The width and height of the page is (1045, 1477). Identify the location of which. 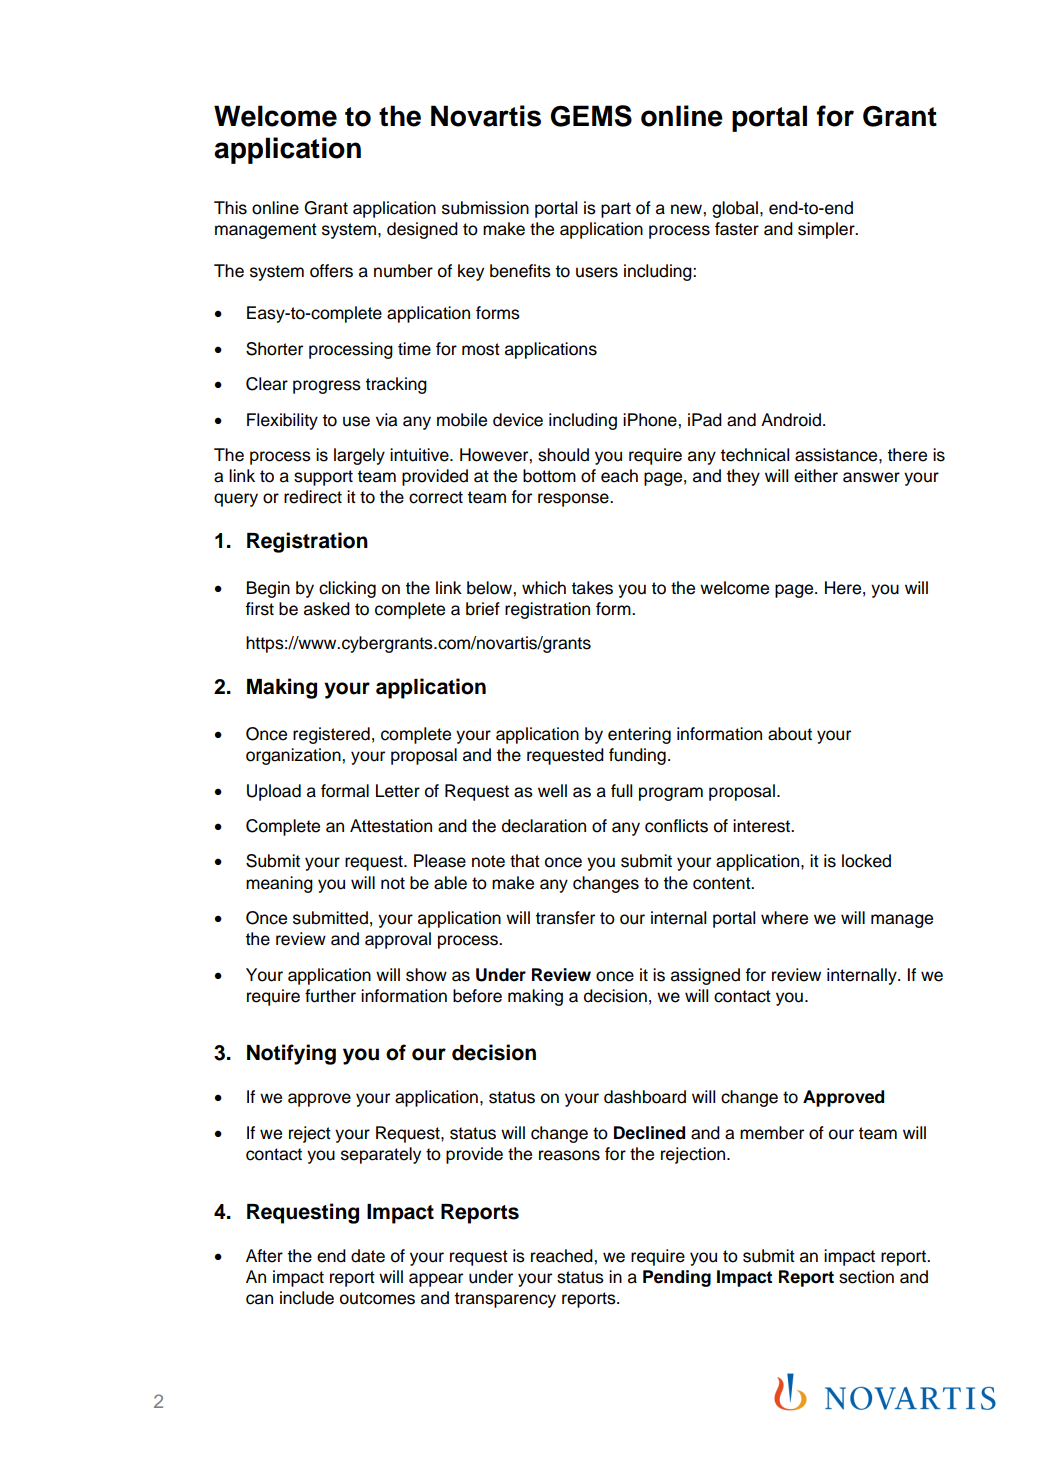
(544, 588).
